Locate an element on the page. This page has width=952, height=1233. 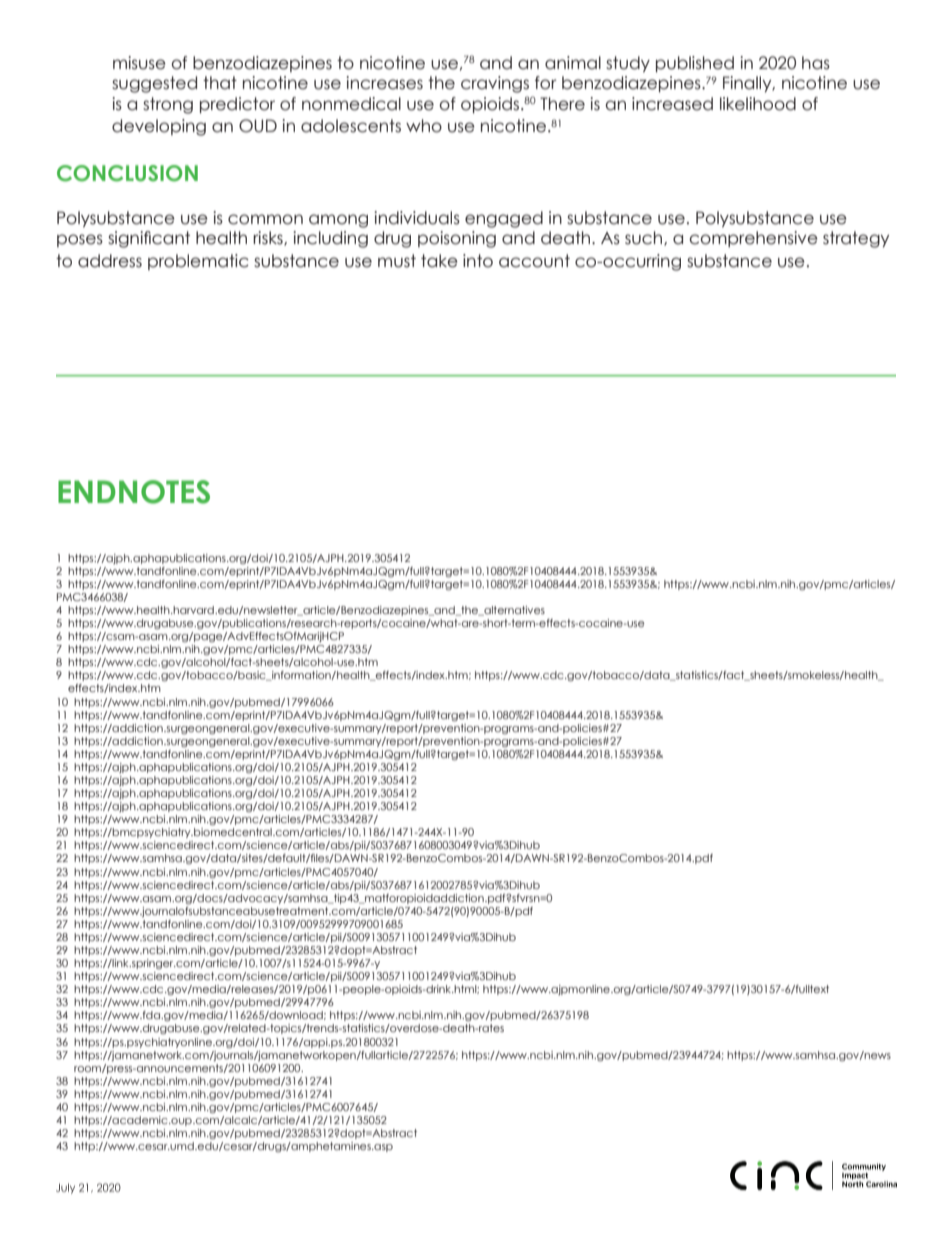
suggested is located at coordinates (154, 84).
